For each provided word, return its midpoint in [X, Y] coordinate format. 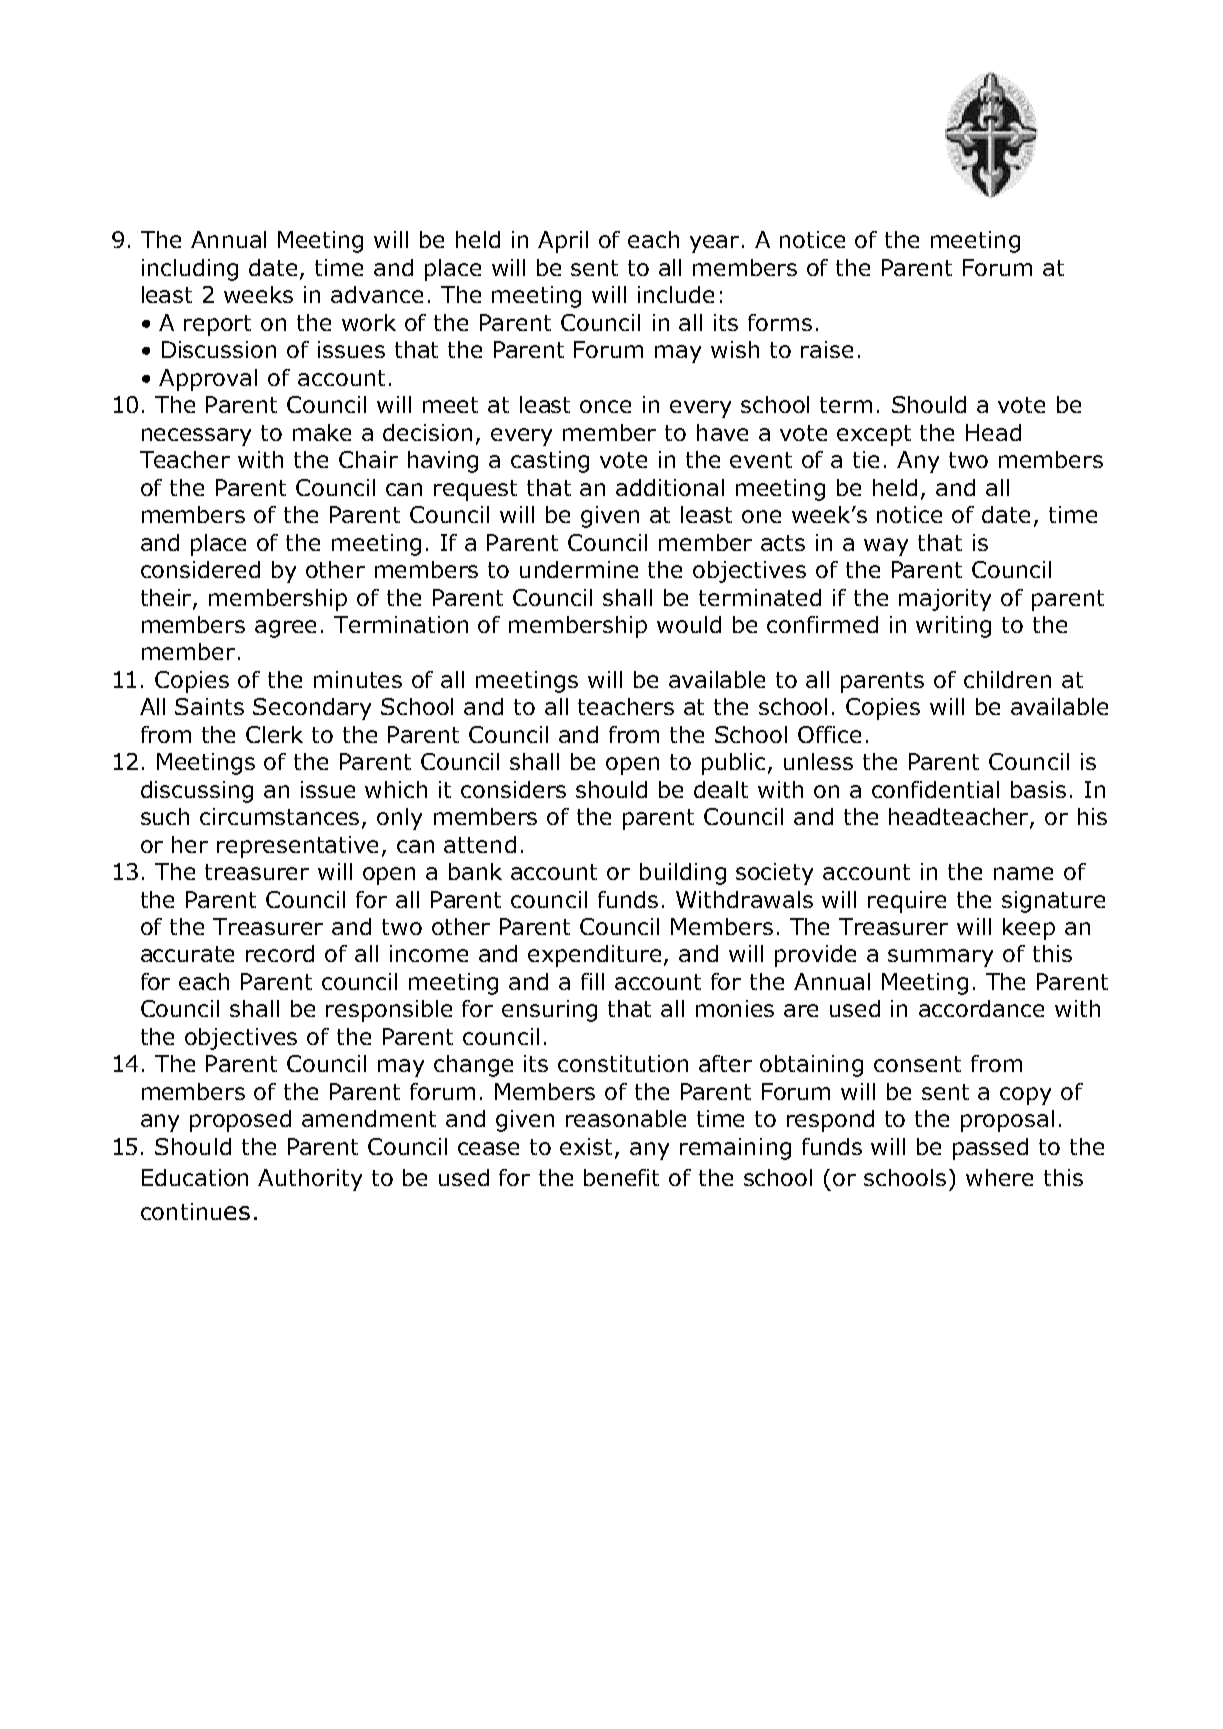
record [280, 953]
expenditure [594, 956]
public [733, 764]
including [190, 270]
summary [940, 958]
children [1007, 679]
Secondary [312, 709]
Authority [310, 1180]
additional [670, 487]
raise [827, 349]
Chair [368, 459]
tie [866, 459]
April [563, 242]
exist [588, 1148]
